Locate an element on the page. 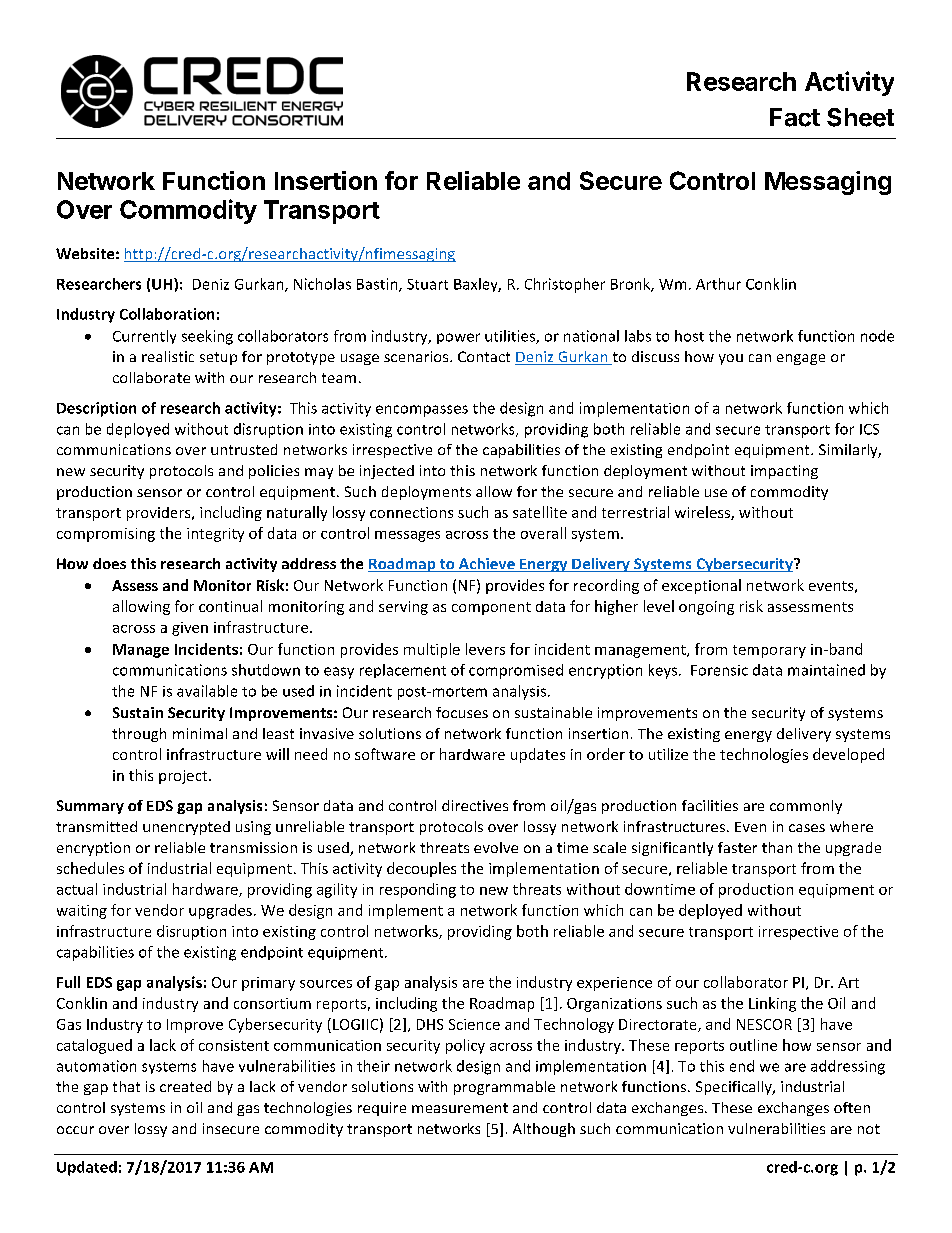 Image resolution: width=952 pixels, height=1233 pixels. measurement is located at coordinates (460, 1108).
